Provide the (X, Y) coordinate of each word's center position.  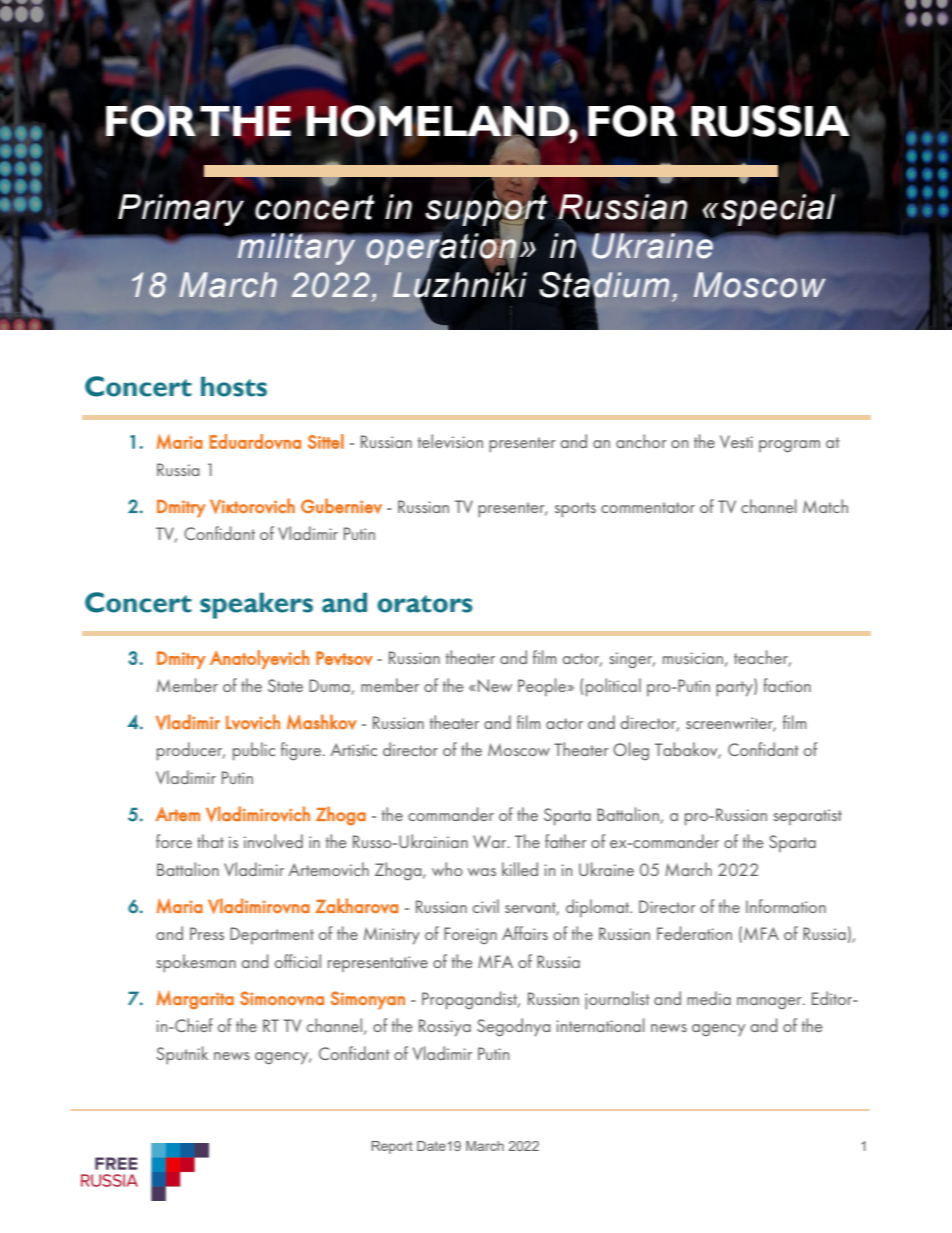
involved (273, 841)
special (778, 210)
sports (575, 509)
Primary (181, 210)
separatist (807, 817)
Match (825, 506)
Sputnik (182, 1055)
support (486, 210)
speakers (256, 605)
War (491, 841)
